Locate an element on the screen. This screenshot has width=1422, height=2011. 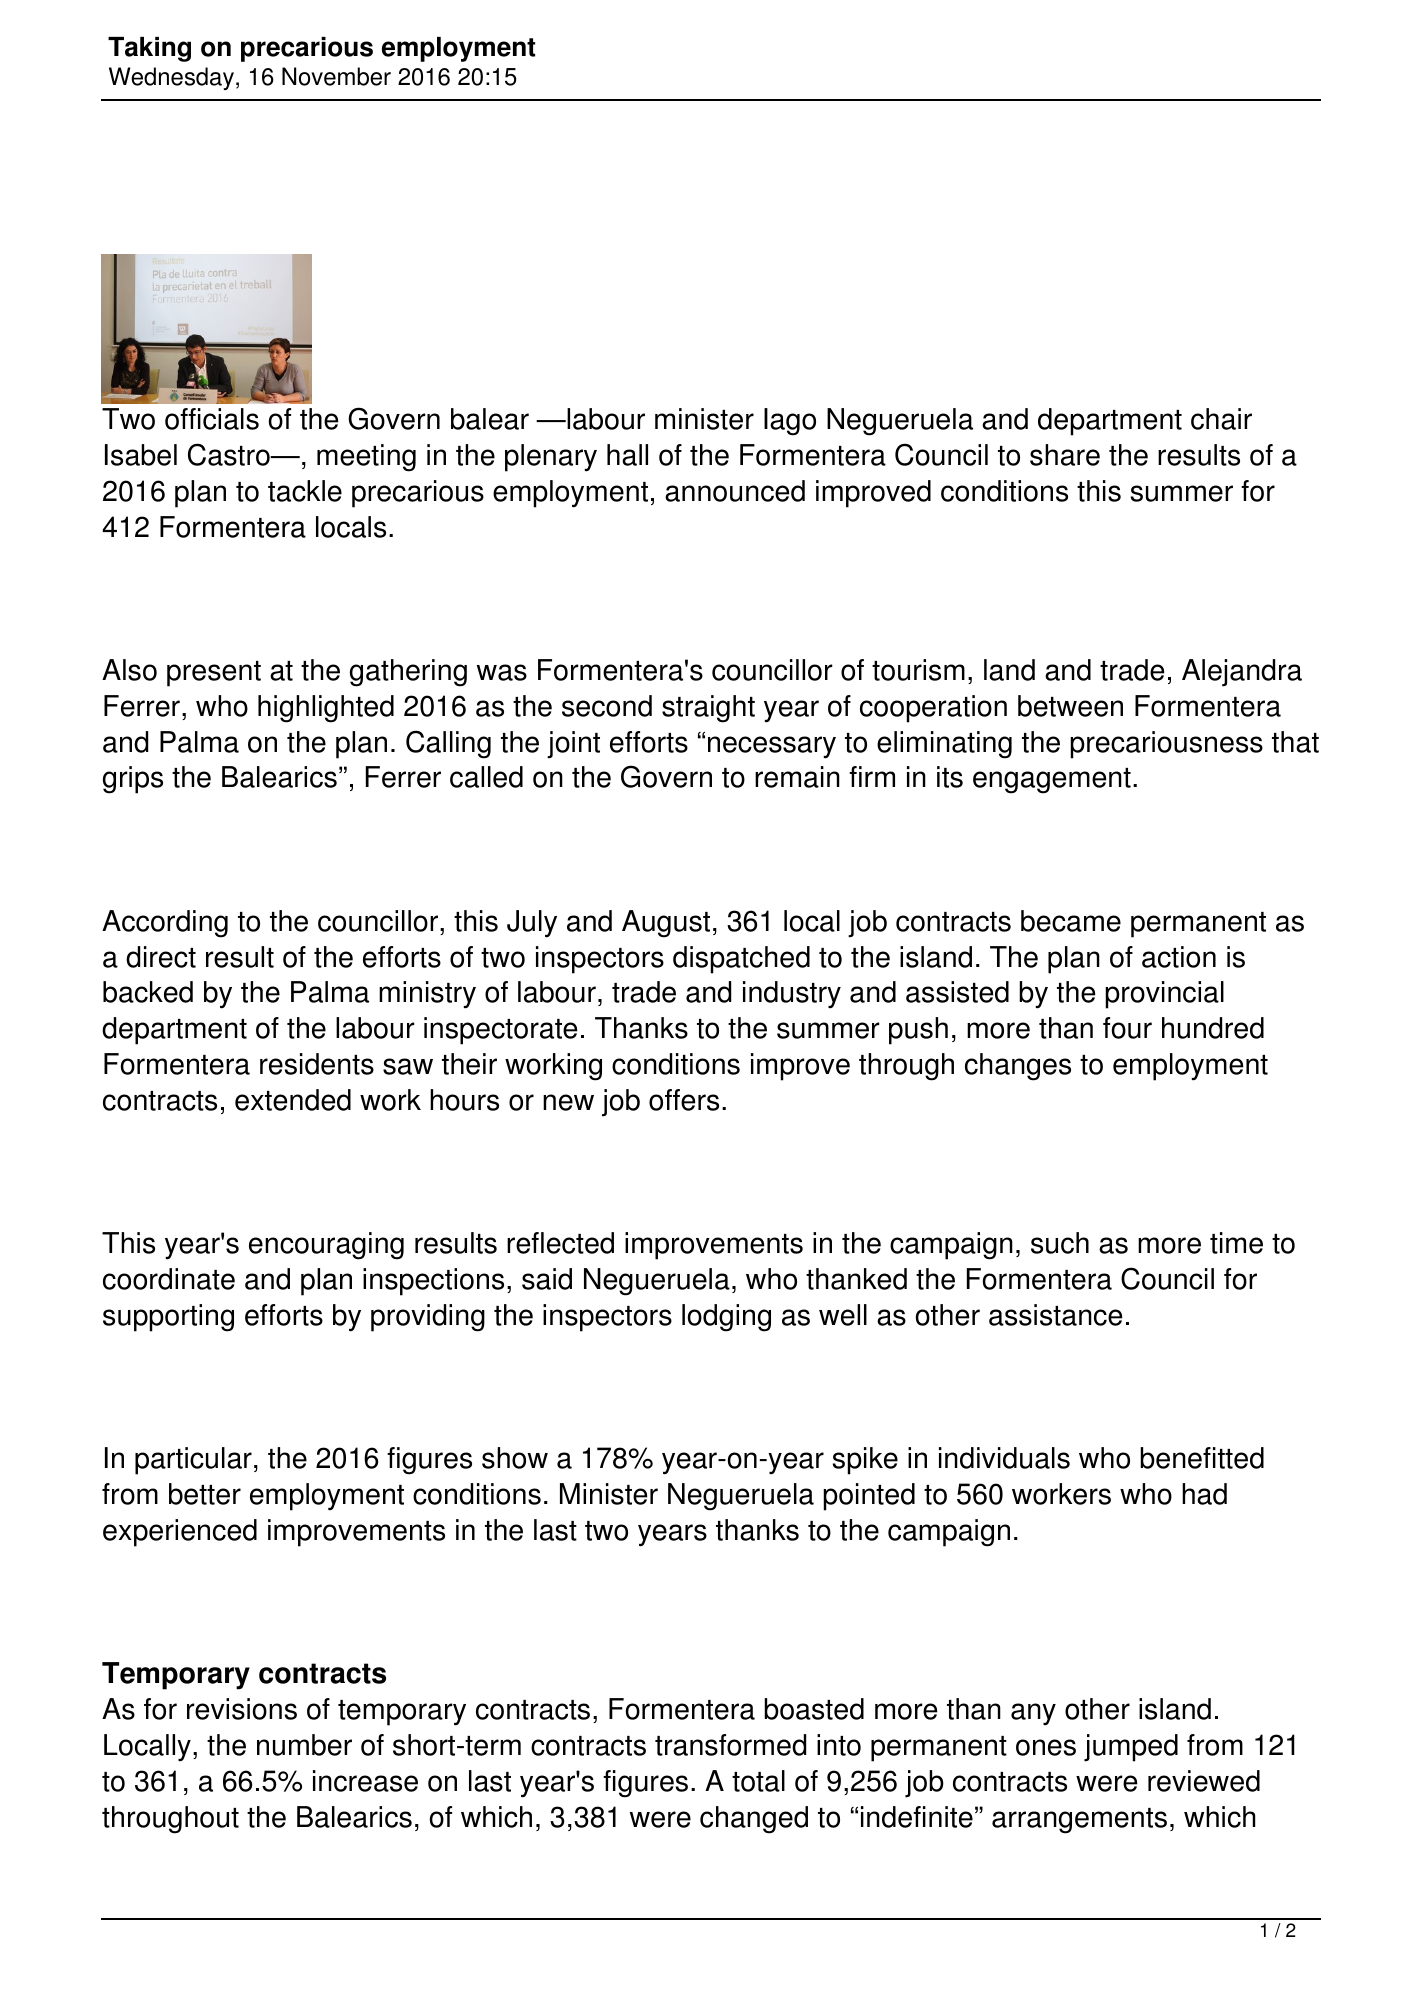
November is located at coordinates (336, 76).
